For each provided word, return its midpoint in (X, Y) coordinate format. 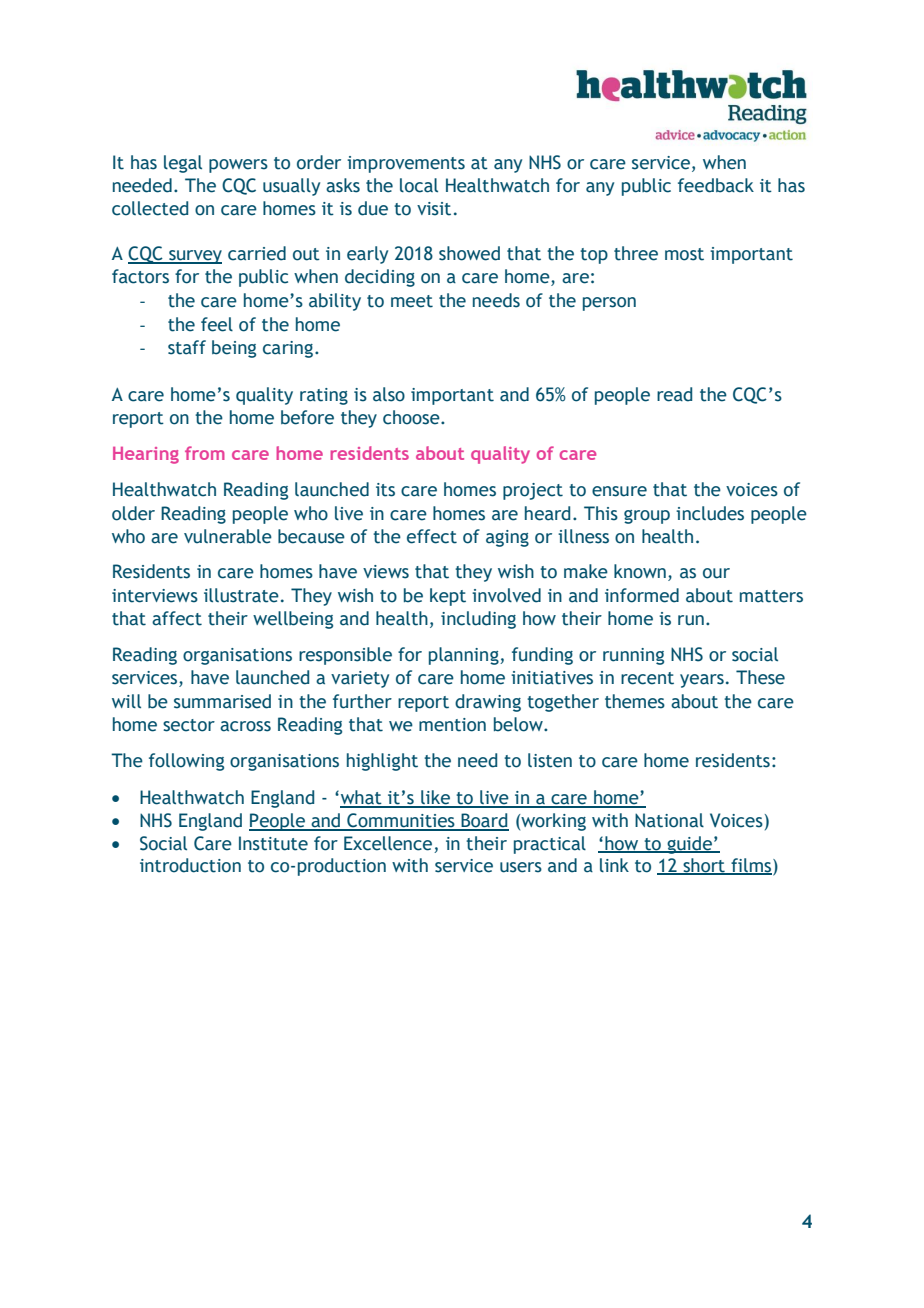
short (704, 866)
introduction (190, 865)
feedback (716, 185)
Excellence (388, 843)
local (419, 185)
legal (183, 164)
